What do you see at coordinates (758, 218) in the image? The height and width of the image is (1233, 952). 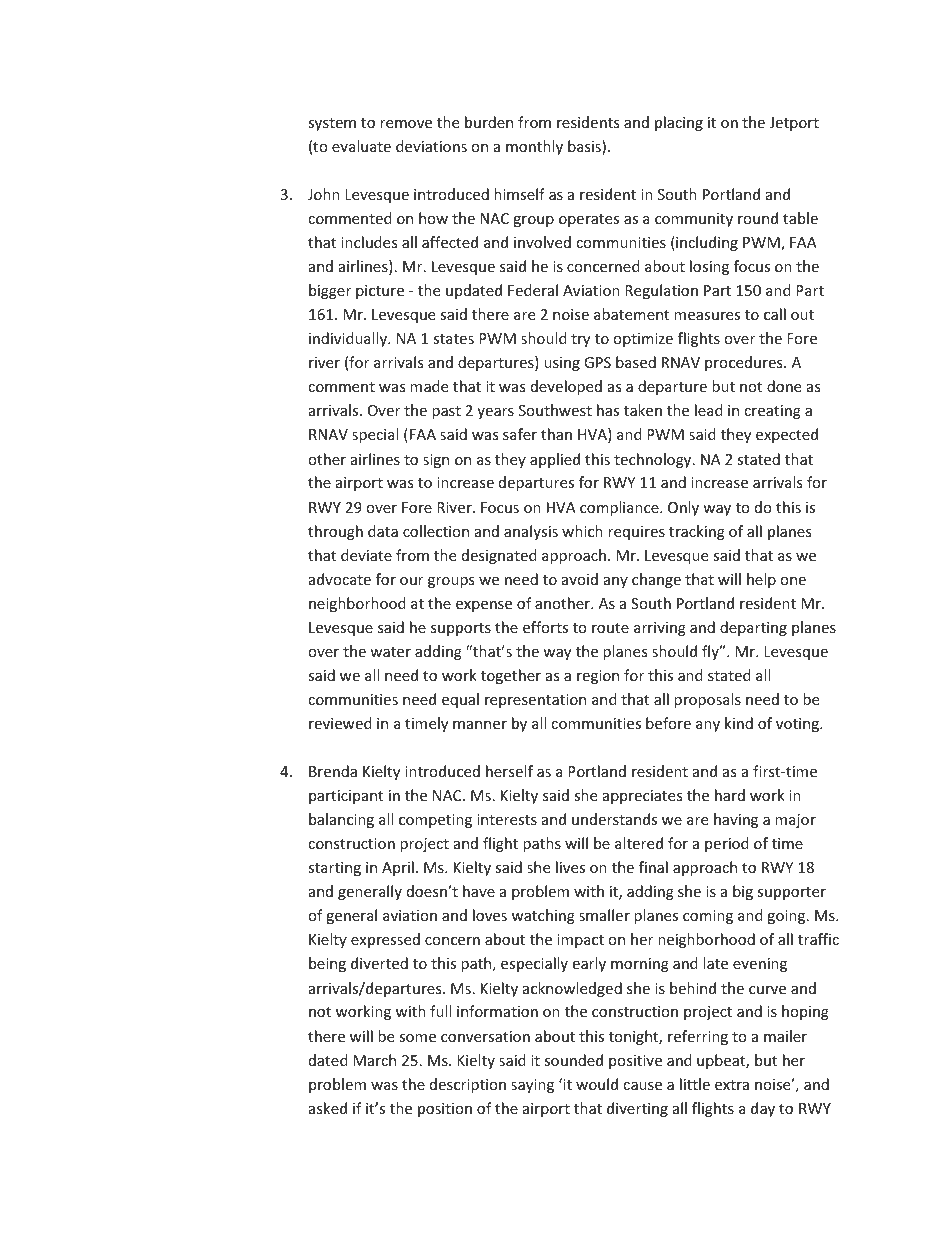 I see `round` at bounding box center [758, 218].
